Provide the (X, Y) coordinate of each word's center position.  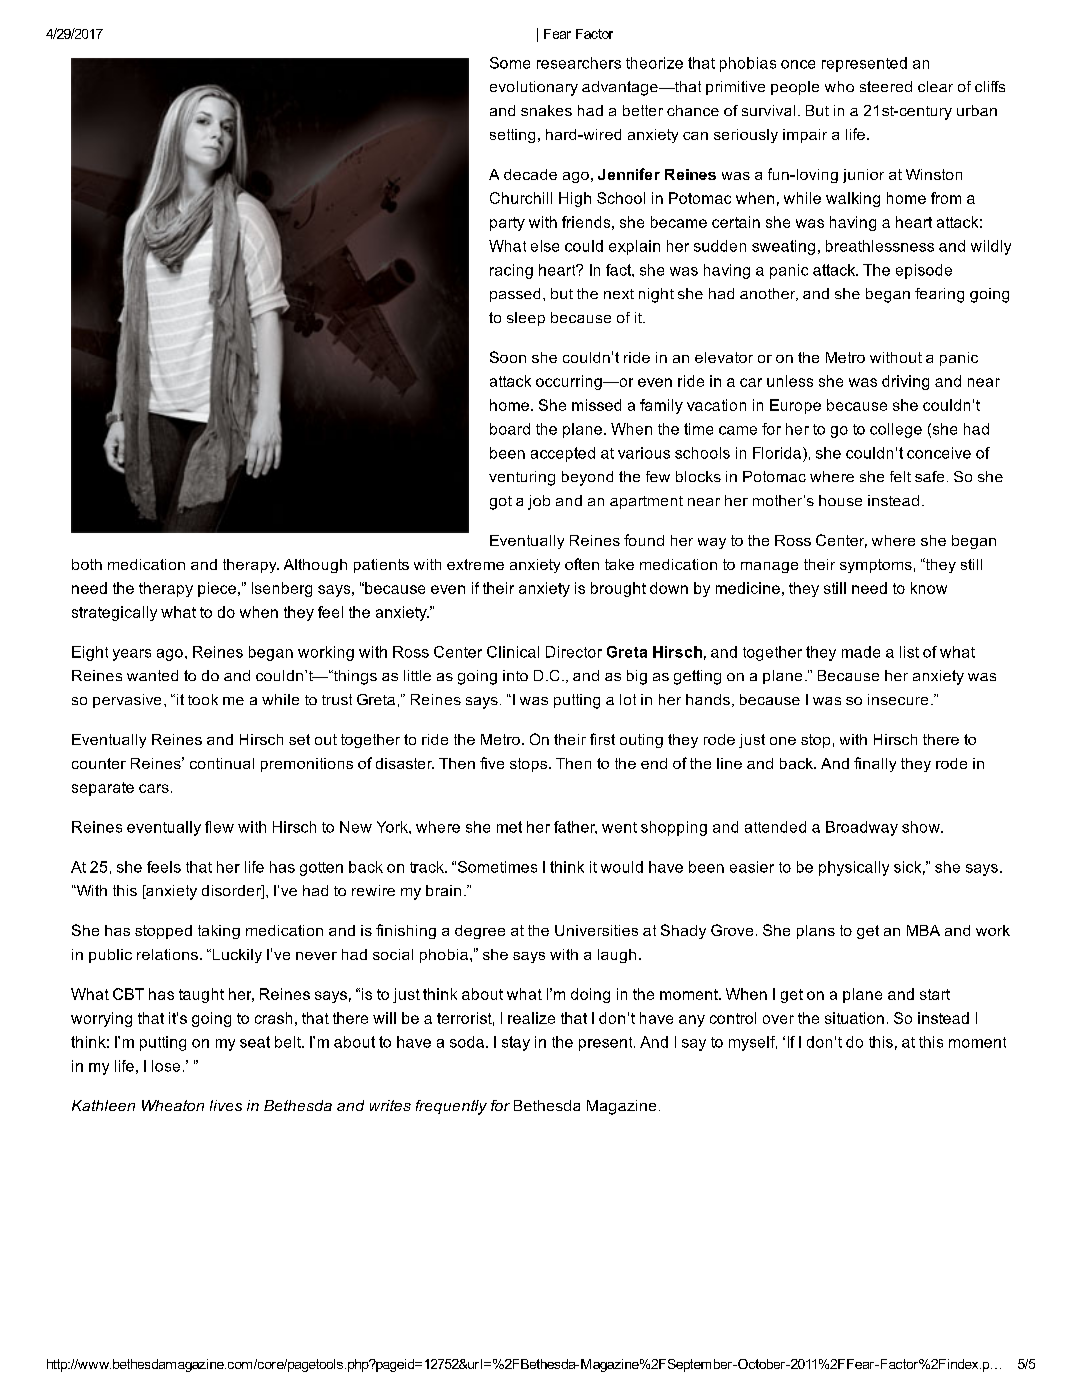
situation (854, 1018)
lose (166, 1066)
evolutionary (534, 88)
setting (512, 136)
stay (516, 1043)
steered (886, 86)
